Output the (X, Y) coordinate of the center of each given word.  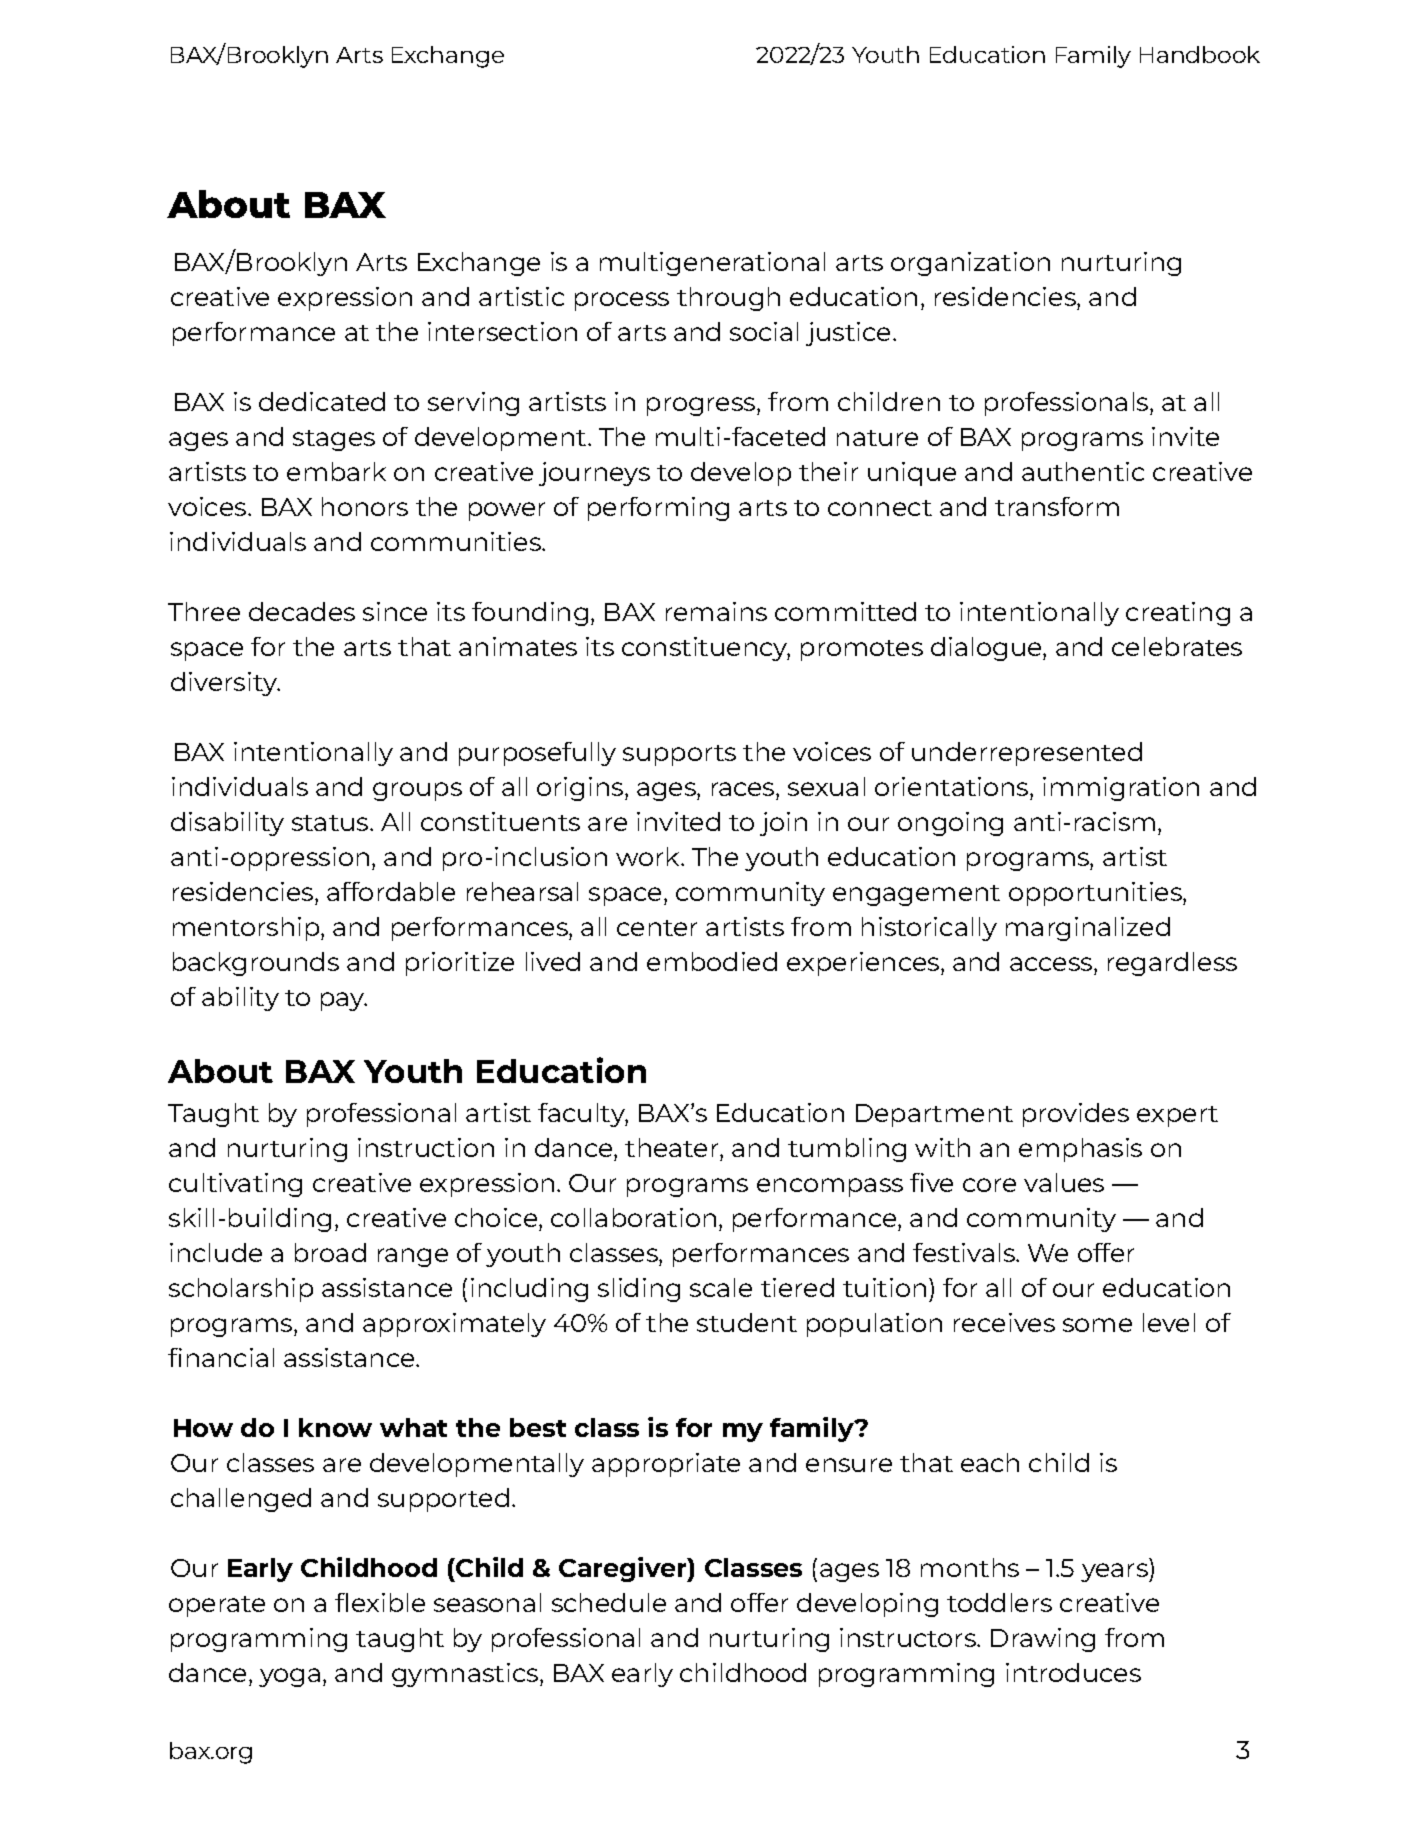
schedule (609, 1602)
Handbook (1200, 54)
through (728, 299)
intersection (502, 331)
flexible (380, 1602)
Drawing (1043, 1640)
